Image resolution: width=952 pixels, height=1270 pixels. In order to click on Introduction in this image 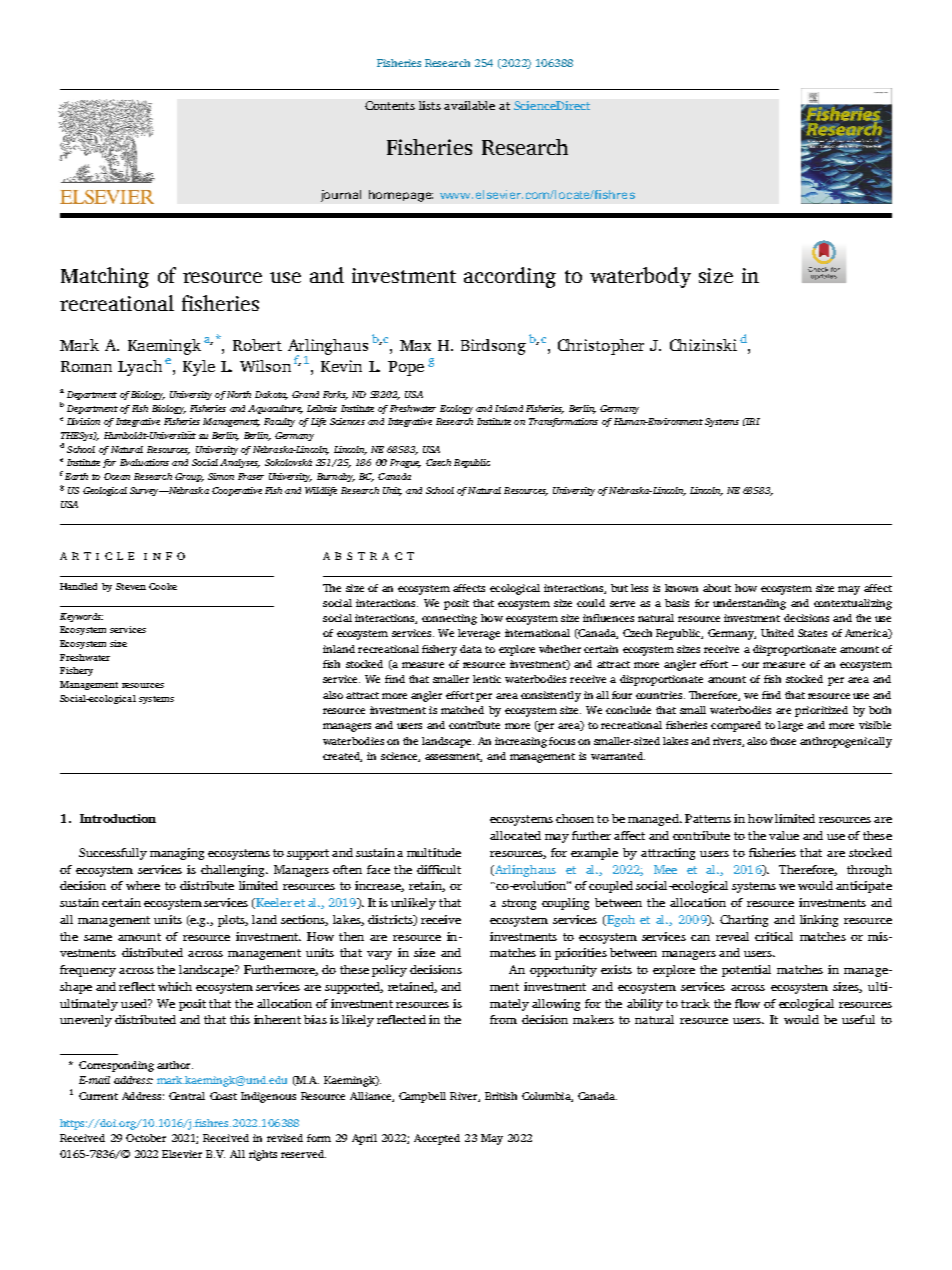, I will do `click(118, 818)`.
